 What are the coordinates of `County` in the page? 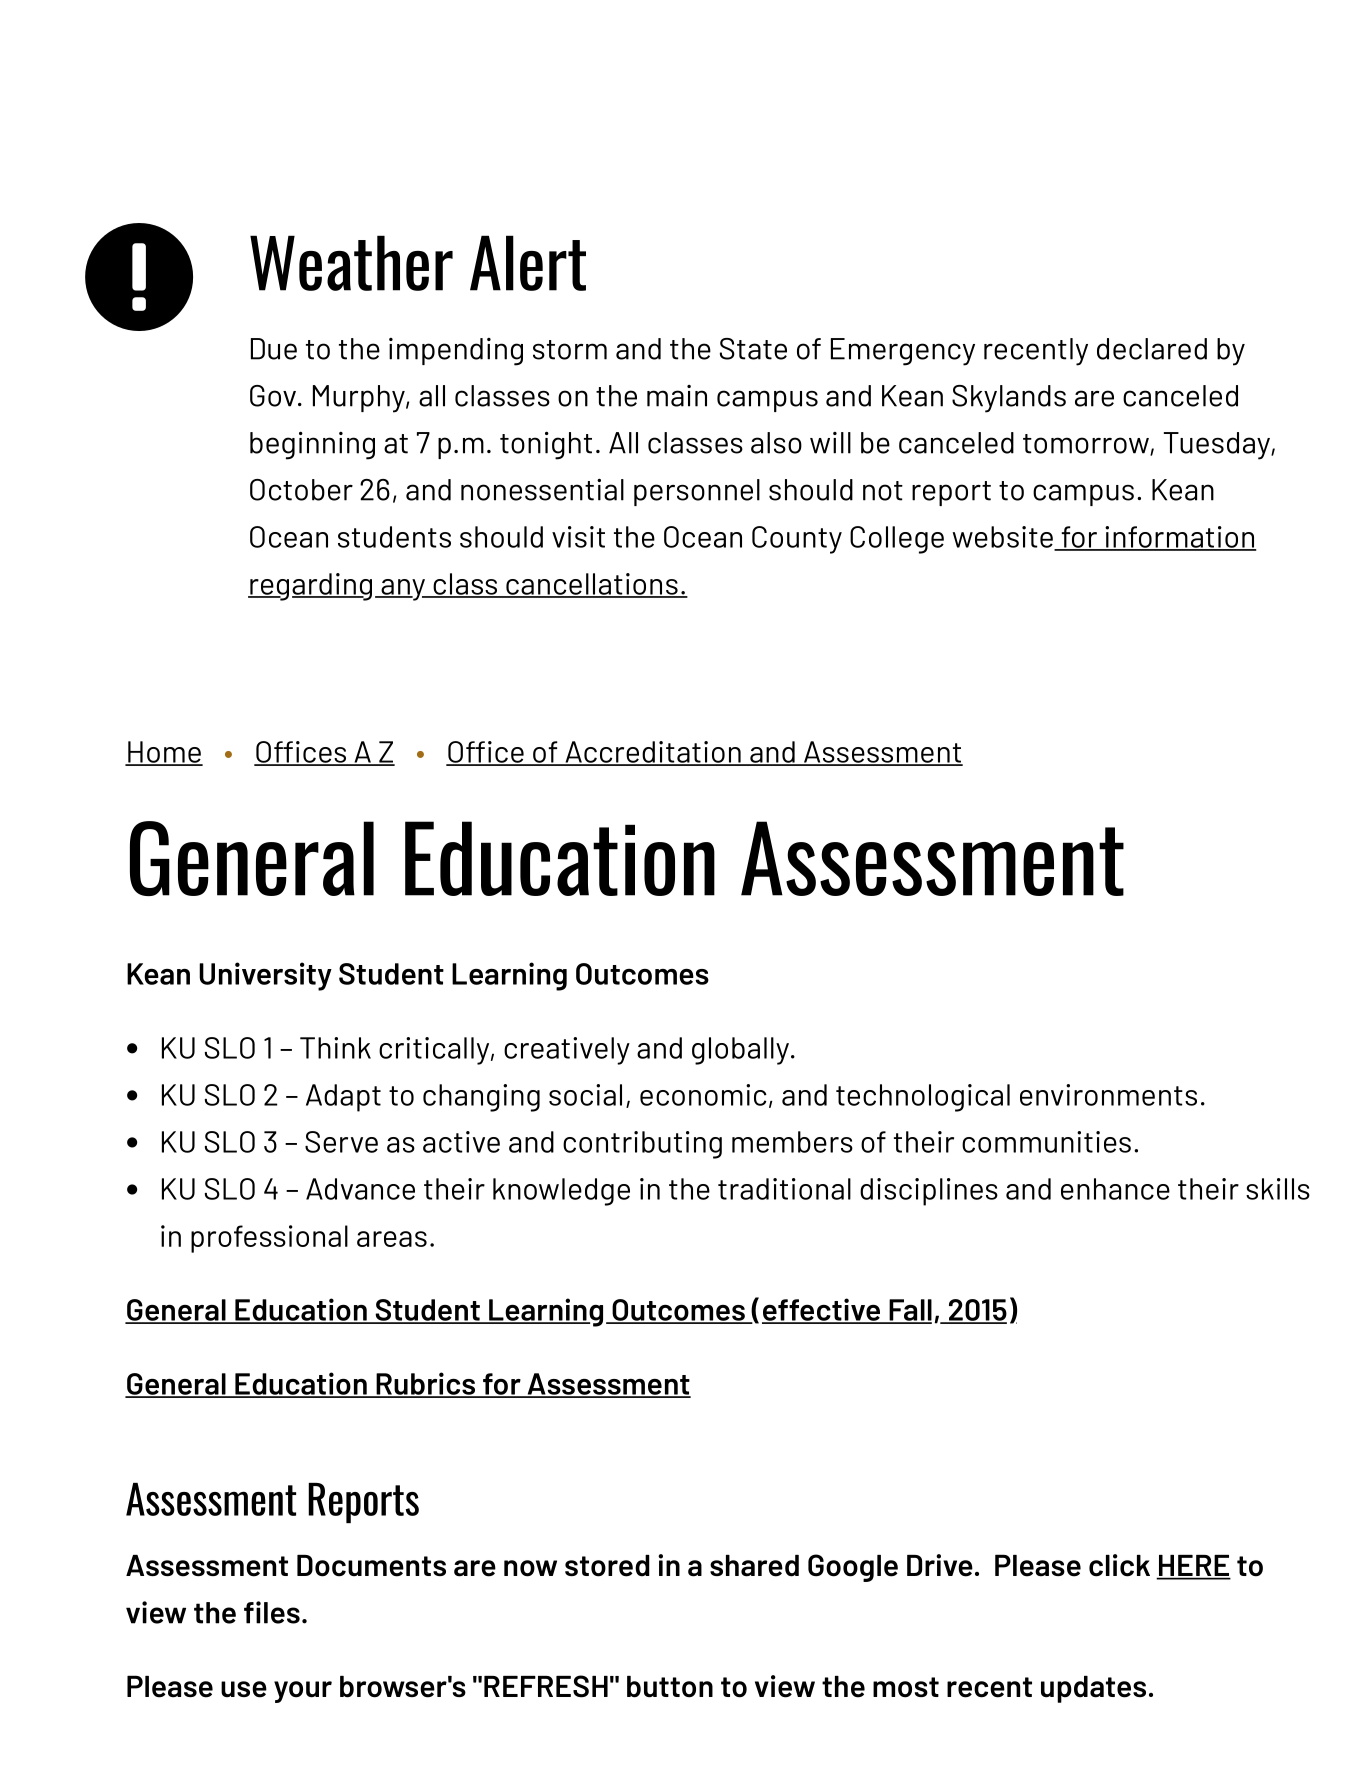 It's located at (797, 540).
